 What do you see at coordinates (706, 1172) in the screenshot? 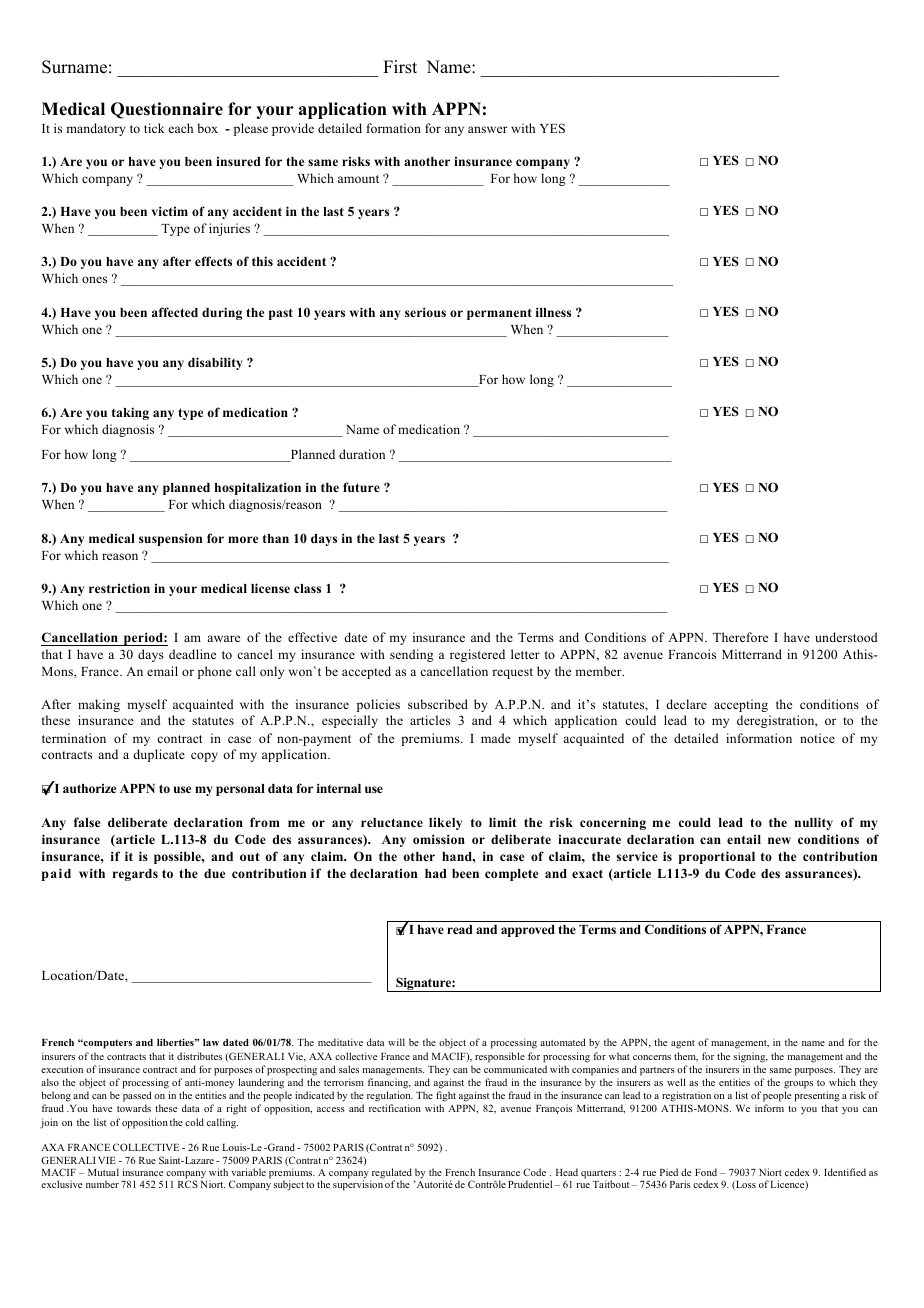
I see `Fond` at bounding box center [706, 1172].
